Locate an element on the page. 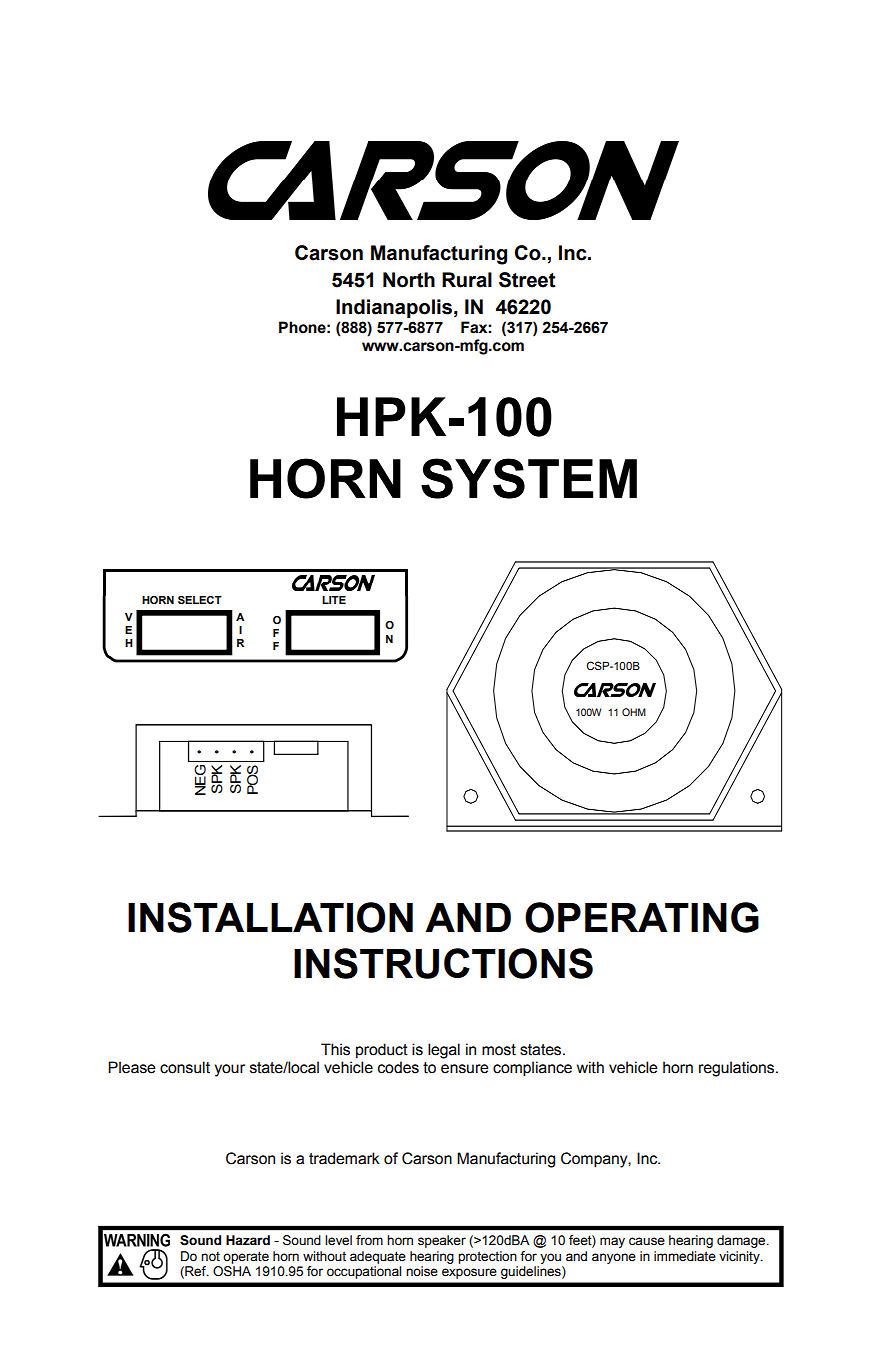  Street is located at coordinates (527, 280).
